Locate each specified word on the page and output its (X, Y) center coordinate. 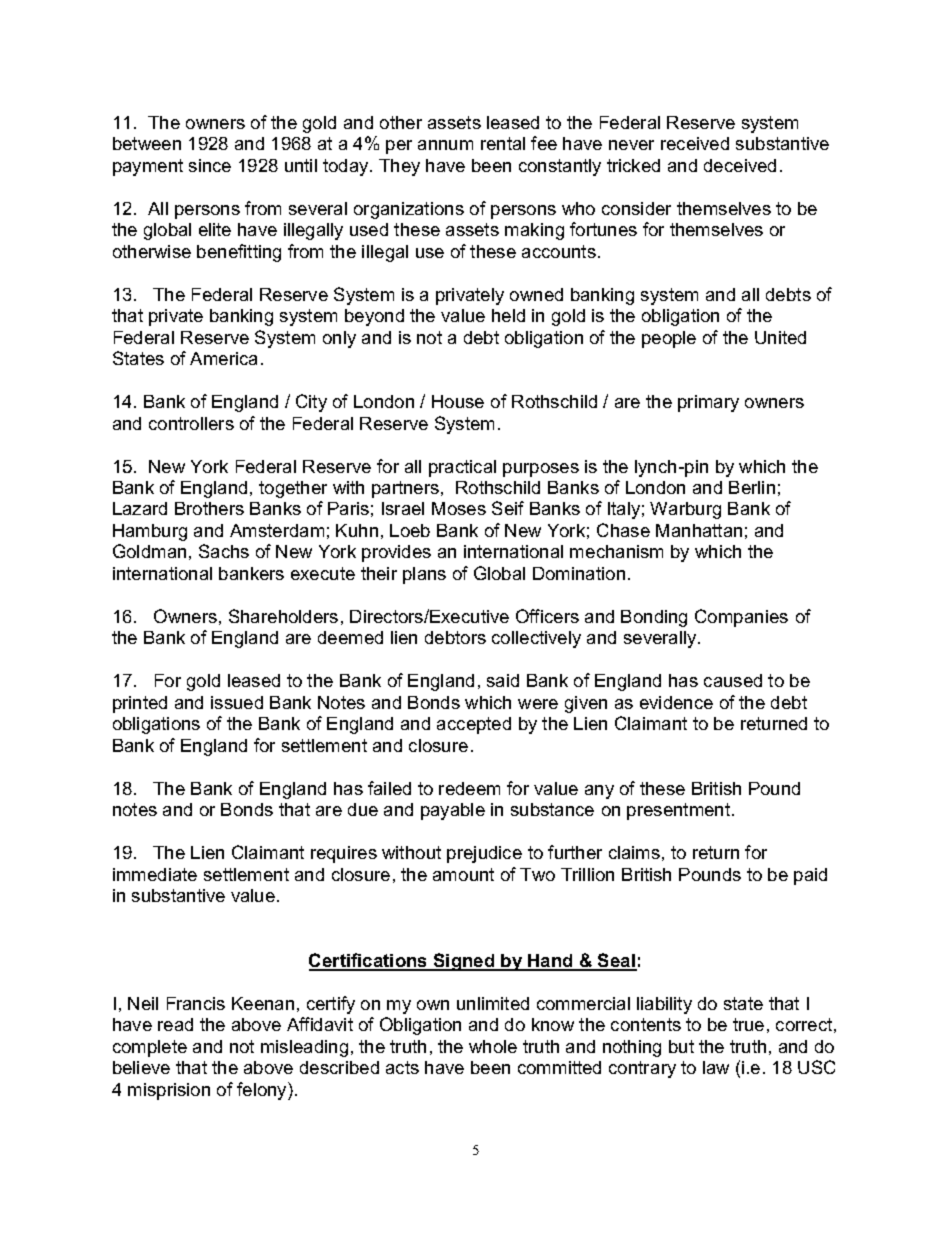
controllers (191, 423)
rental (503, 143)
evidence (676, 702)
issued (237, 702)
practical (462, 468)
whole (493, 1046)
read (175, 1024)
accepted (474, 725)
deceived (740, 165)
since (210, 165)
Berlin (752, 487)
